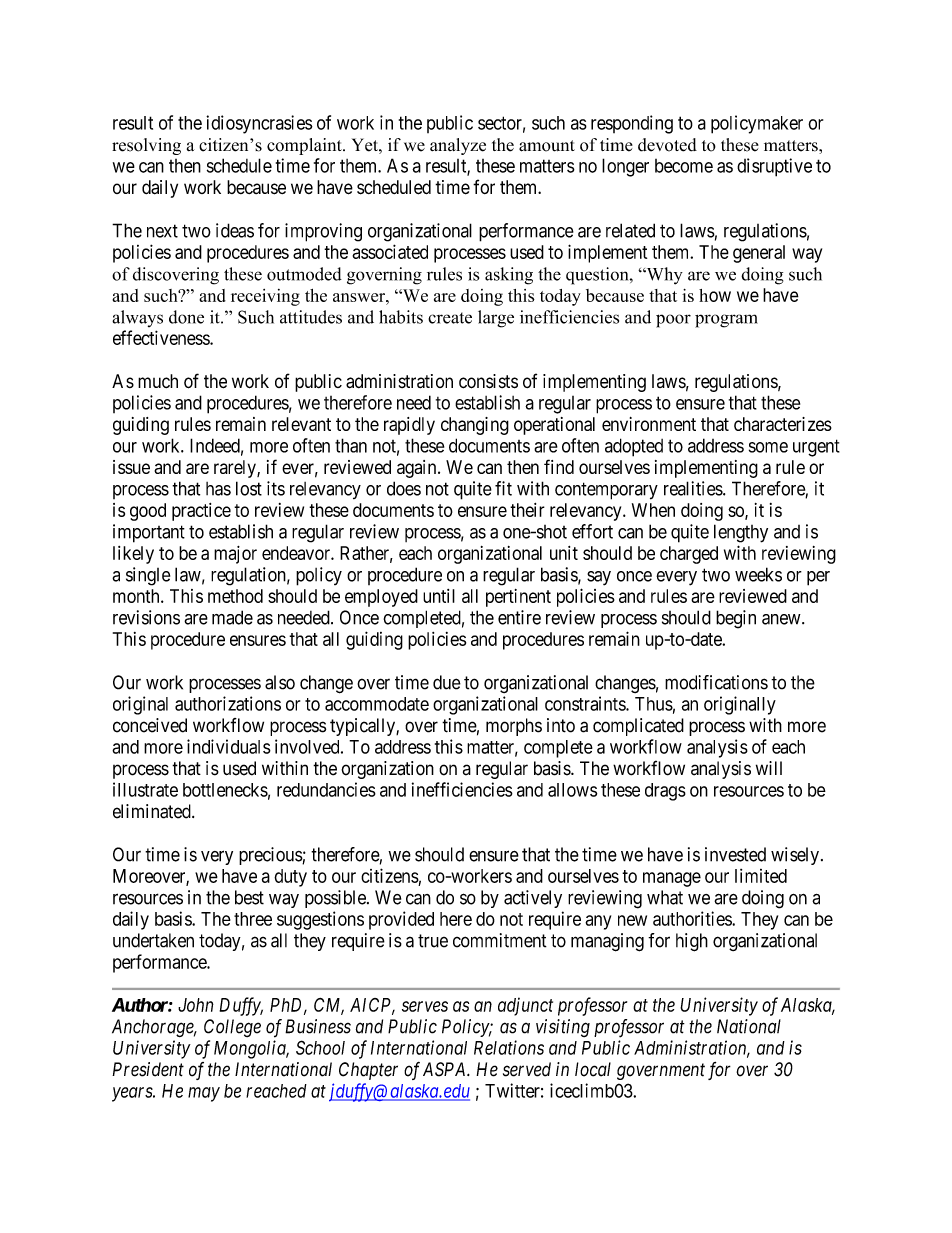  I want to click on lengthy, so click(741, 533).
